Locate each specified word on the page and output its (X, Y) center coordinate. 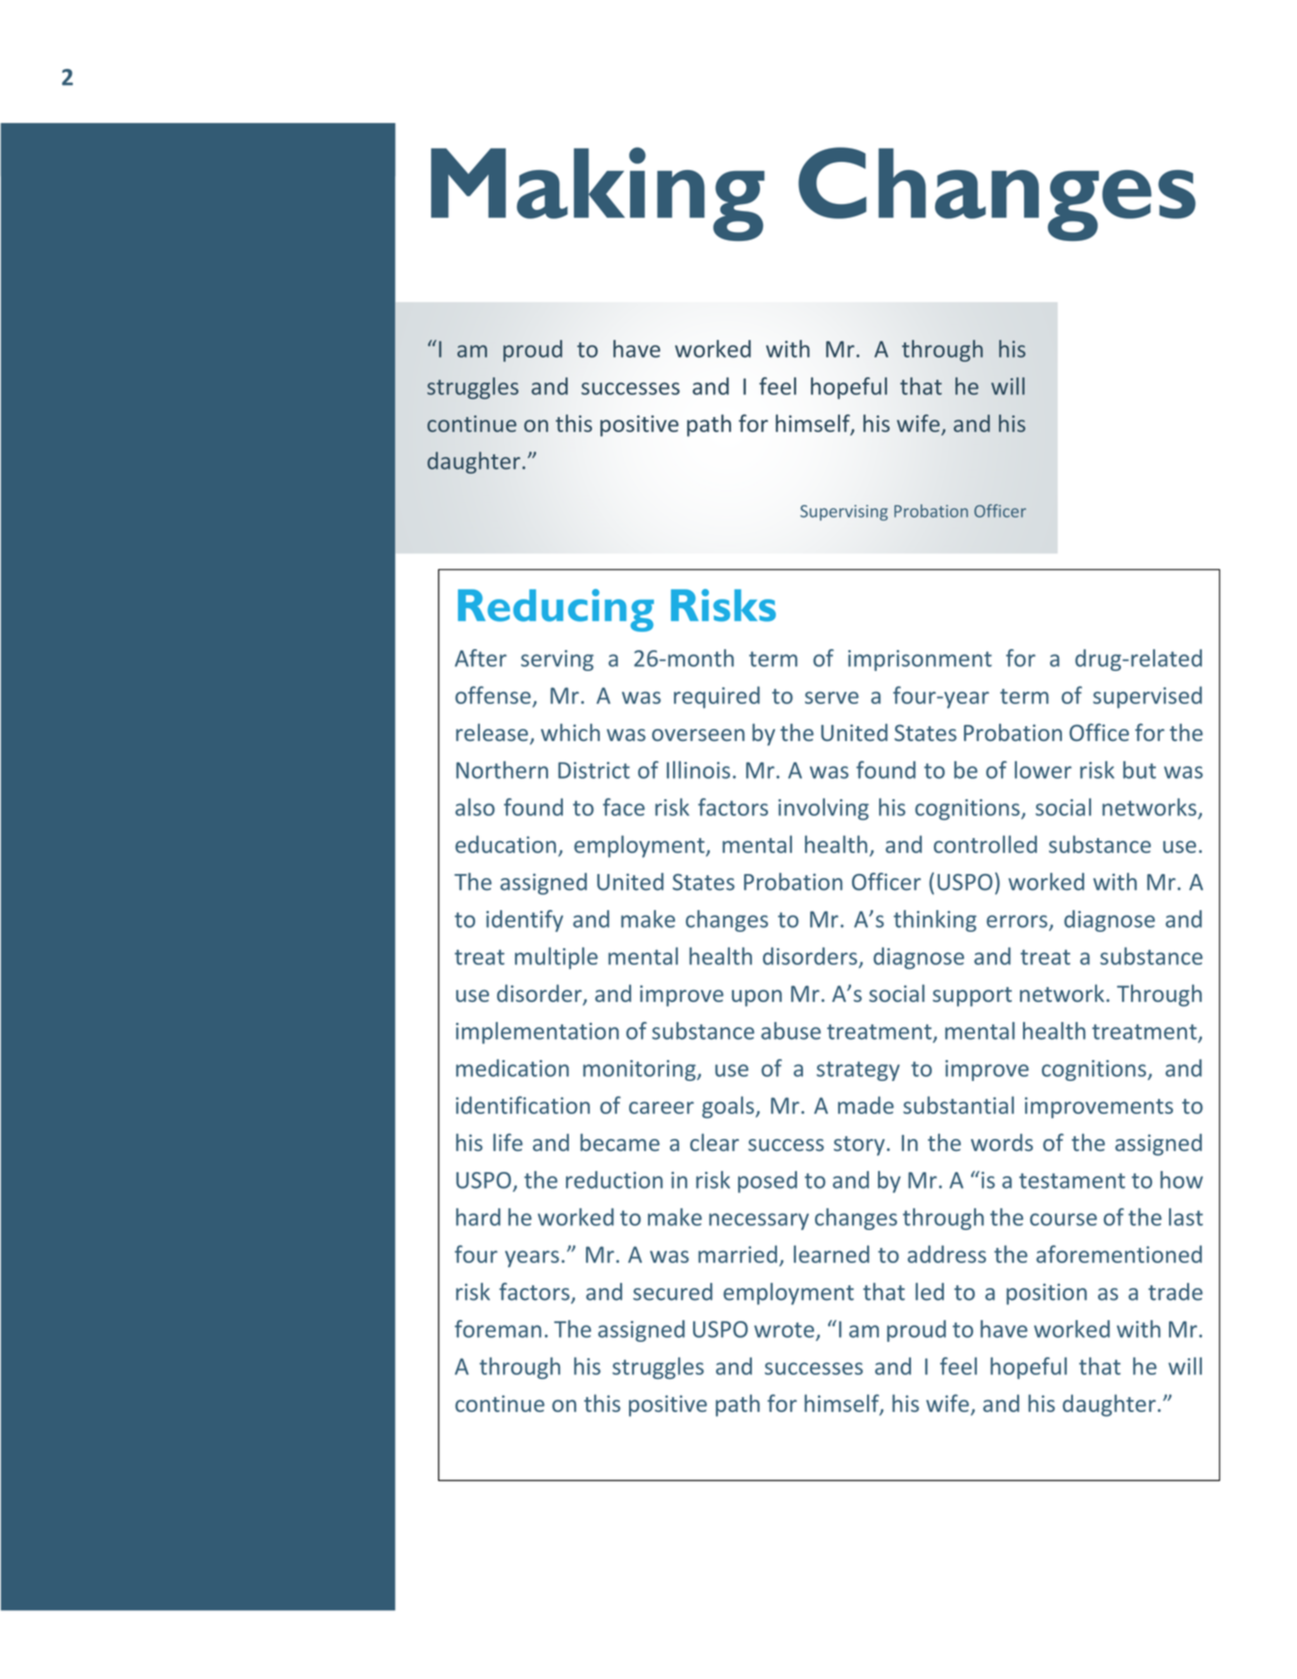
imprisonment (920, 660)
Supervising (844, 513)
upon (757, 998)
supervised (1147, 697)
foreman (498, 1329)
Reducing (556, 610)
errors (1018, 922)
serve (832, 697)
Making (598, 194)
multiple (556, 958)
